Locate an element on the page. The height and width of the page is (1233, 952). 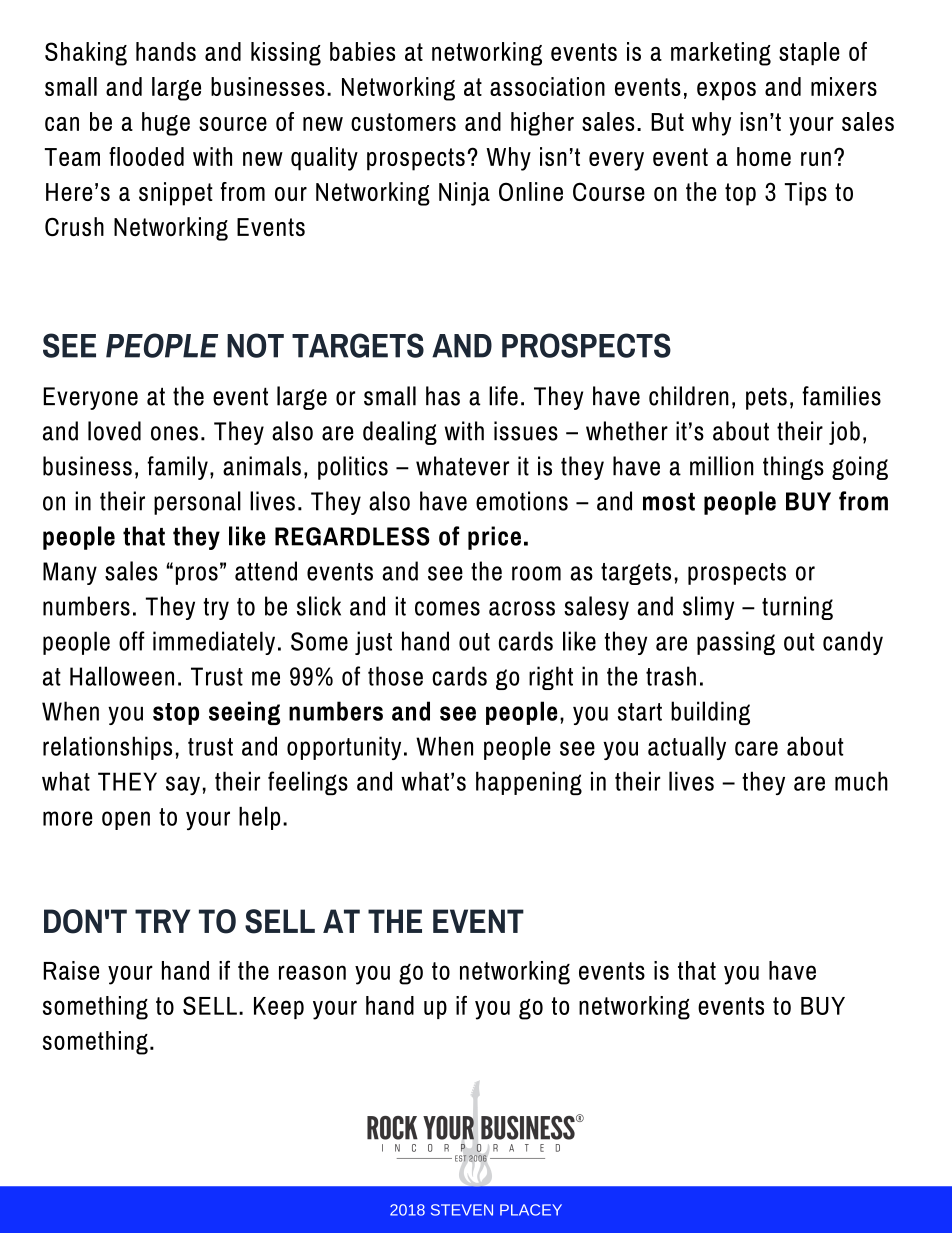
open is located at coordinates (126, 820).
